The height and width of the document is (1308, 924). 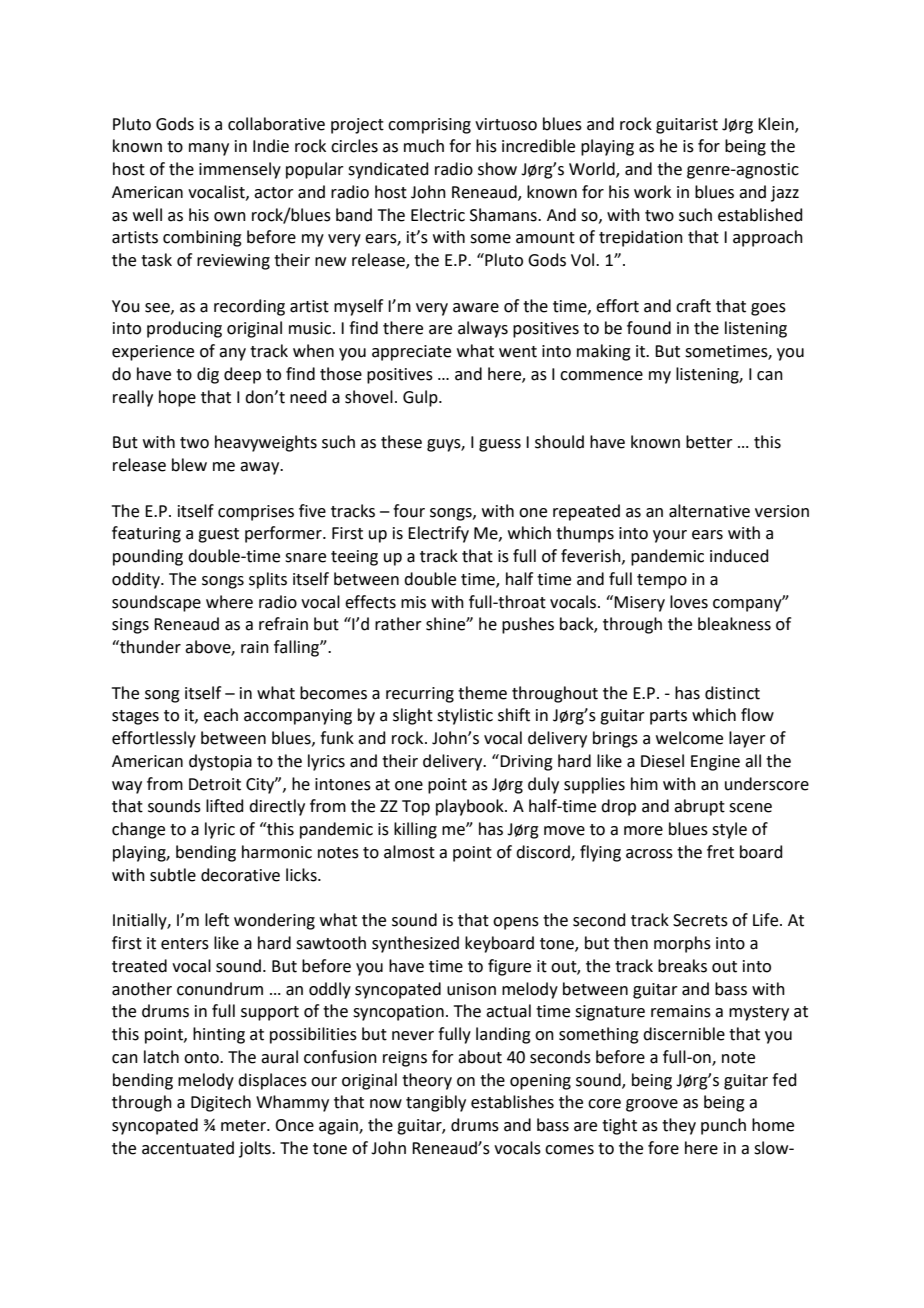 What do you see at coordinates (130, 626) in the document?
I see `sings` at bounding box center [130, 626].
